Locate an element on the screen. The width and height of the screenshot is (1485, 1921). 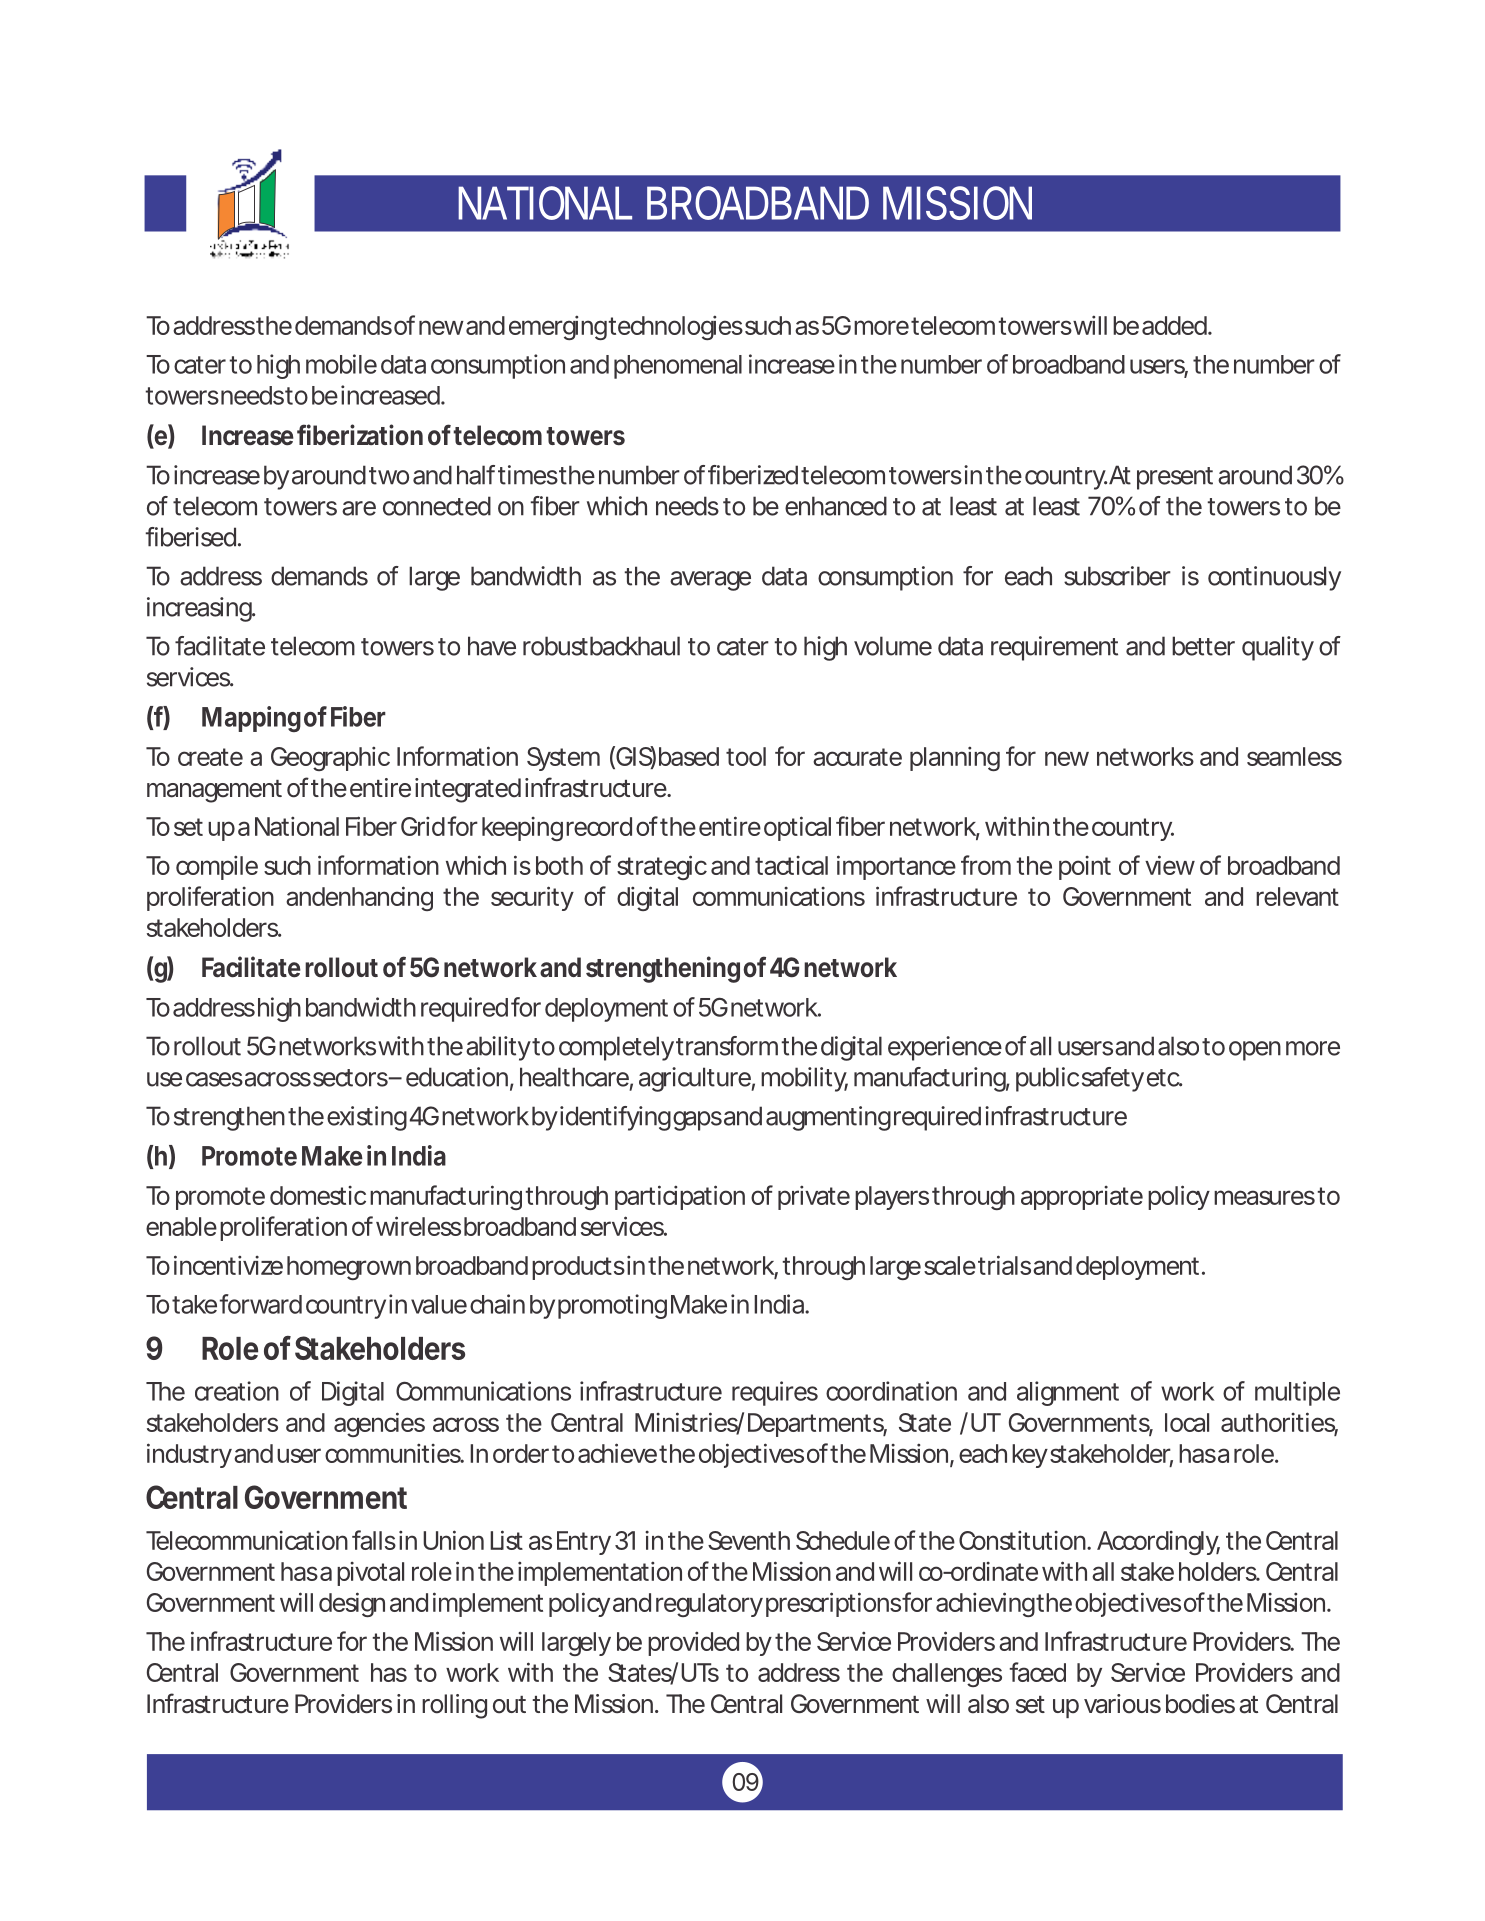
phenomenal is located at coordinates (678, 367).
